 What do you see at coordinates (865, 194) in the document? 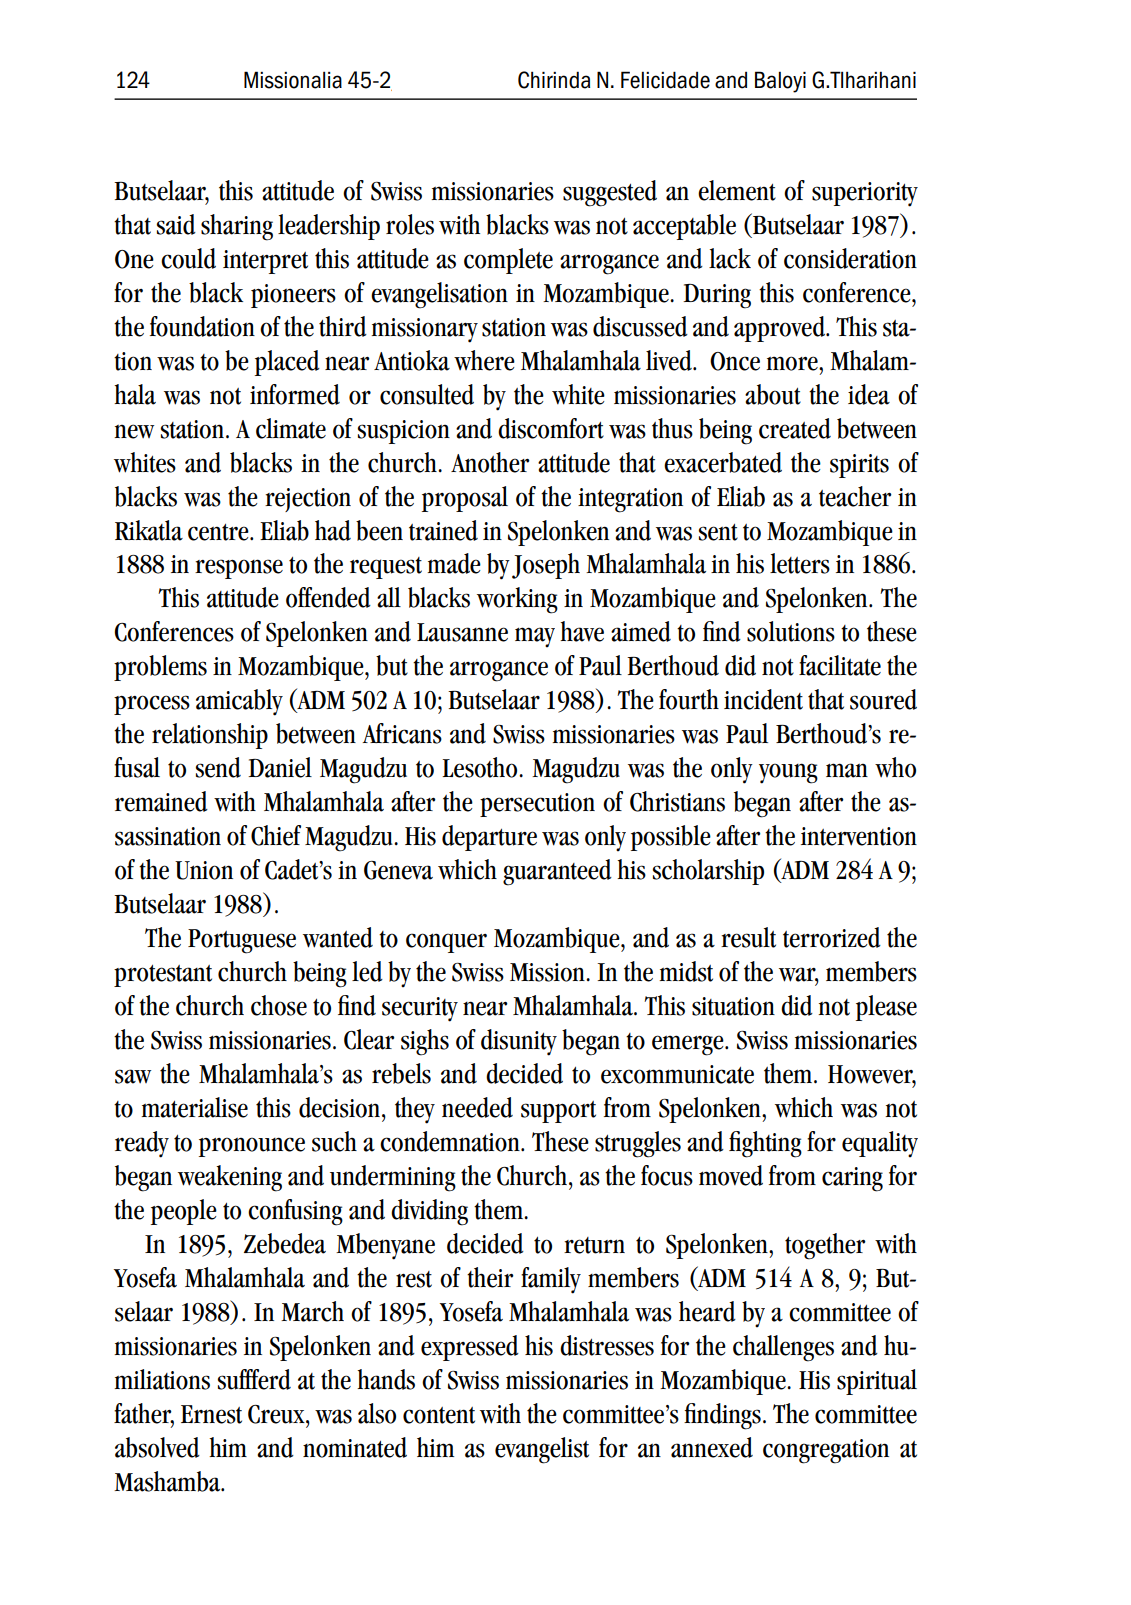
I see `superiority` at bounding box center [865, 194].
